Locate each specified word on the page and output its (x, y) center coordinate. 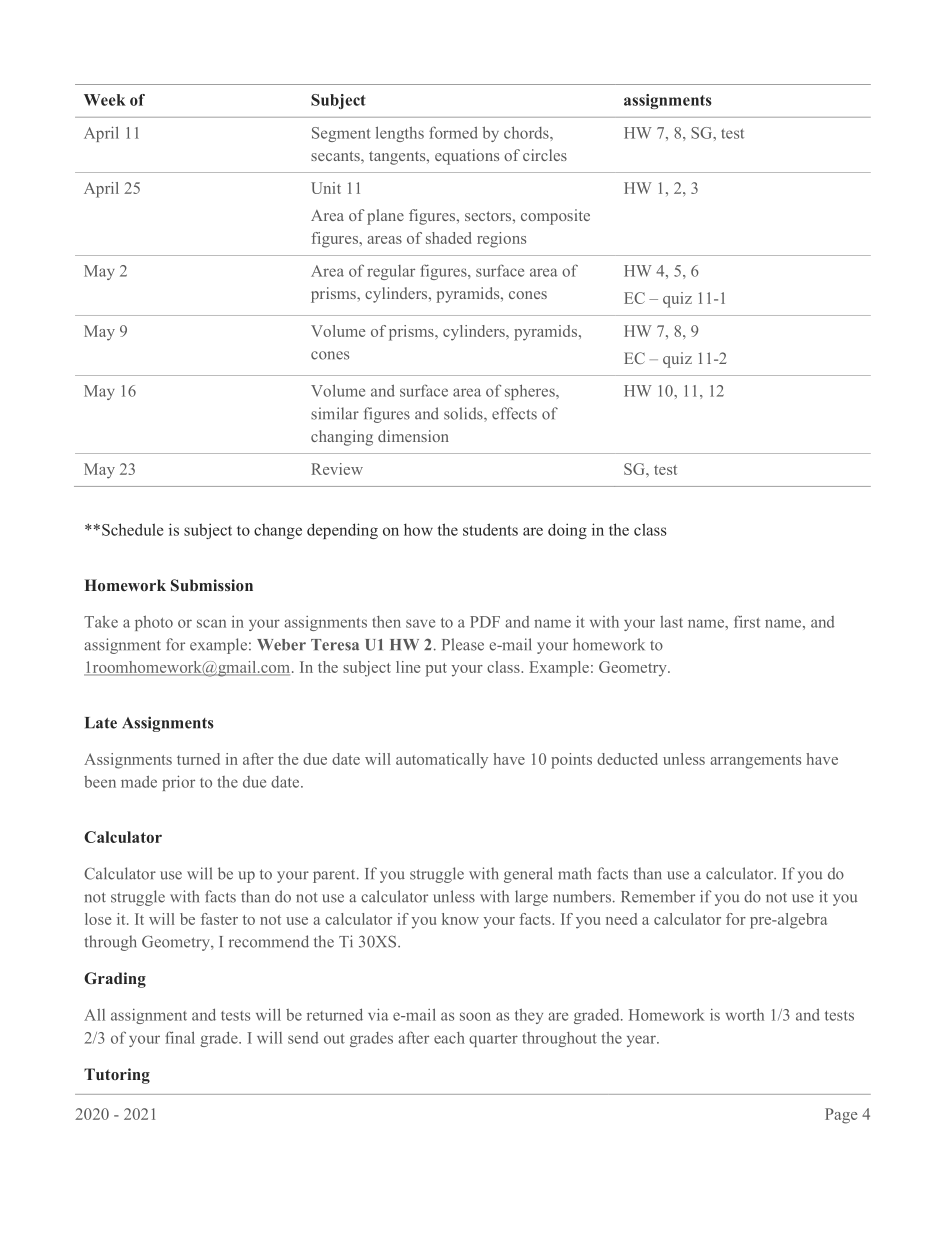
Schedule (133, 529)
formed (453, 132)
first (747, 621)
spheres (531, 392)
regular (391, 272)
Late (101, 723)
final (180, 1037)
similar (335, 413)
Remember (658, 896)
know (460, 919)
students (490, 529)
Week (105, 100)
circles (545, 155)
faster (219, 919)
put (436, 670)
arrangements (756, 762)
